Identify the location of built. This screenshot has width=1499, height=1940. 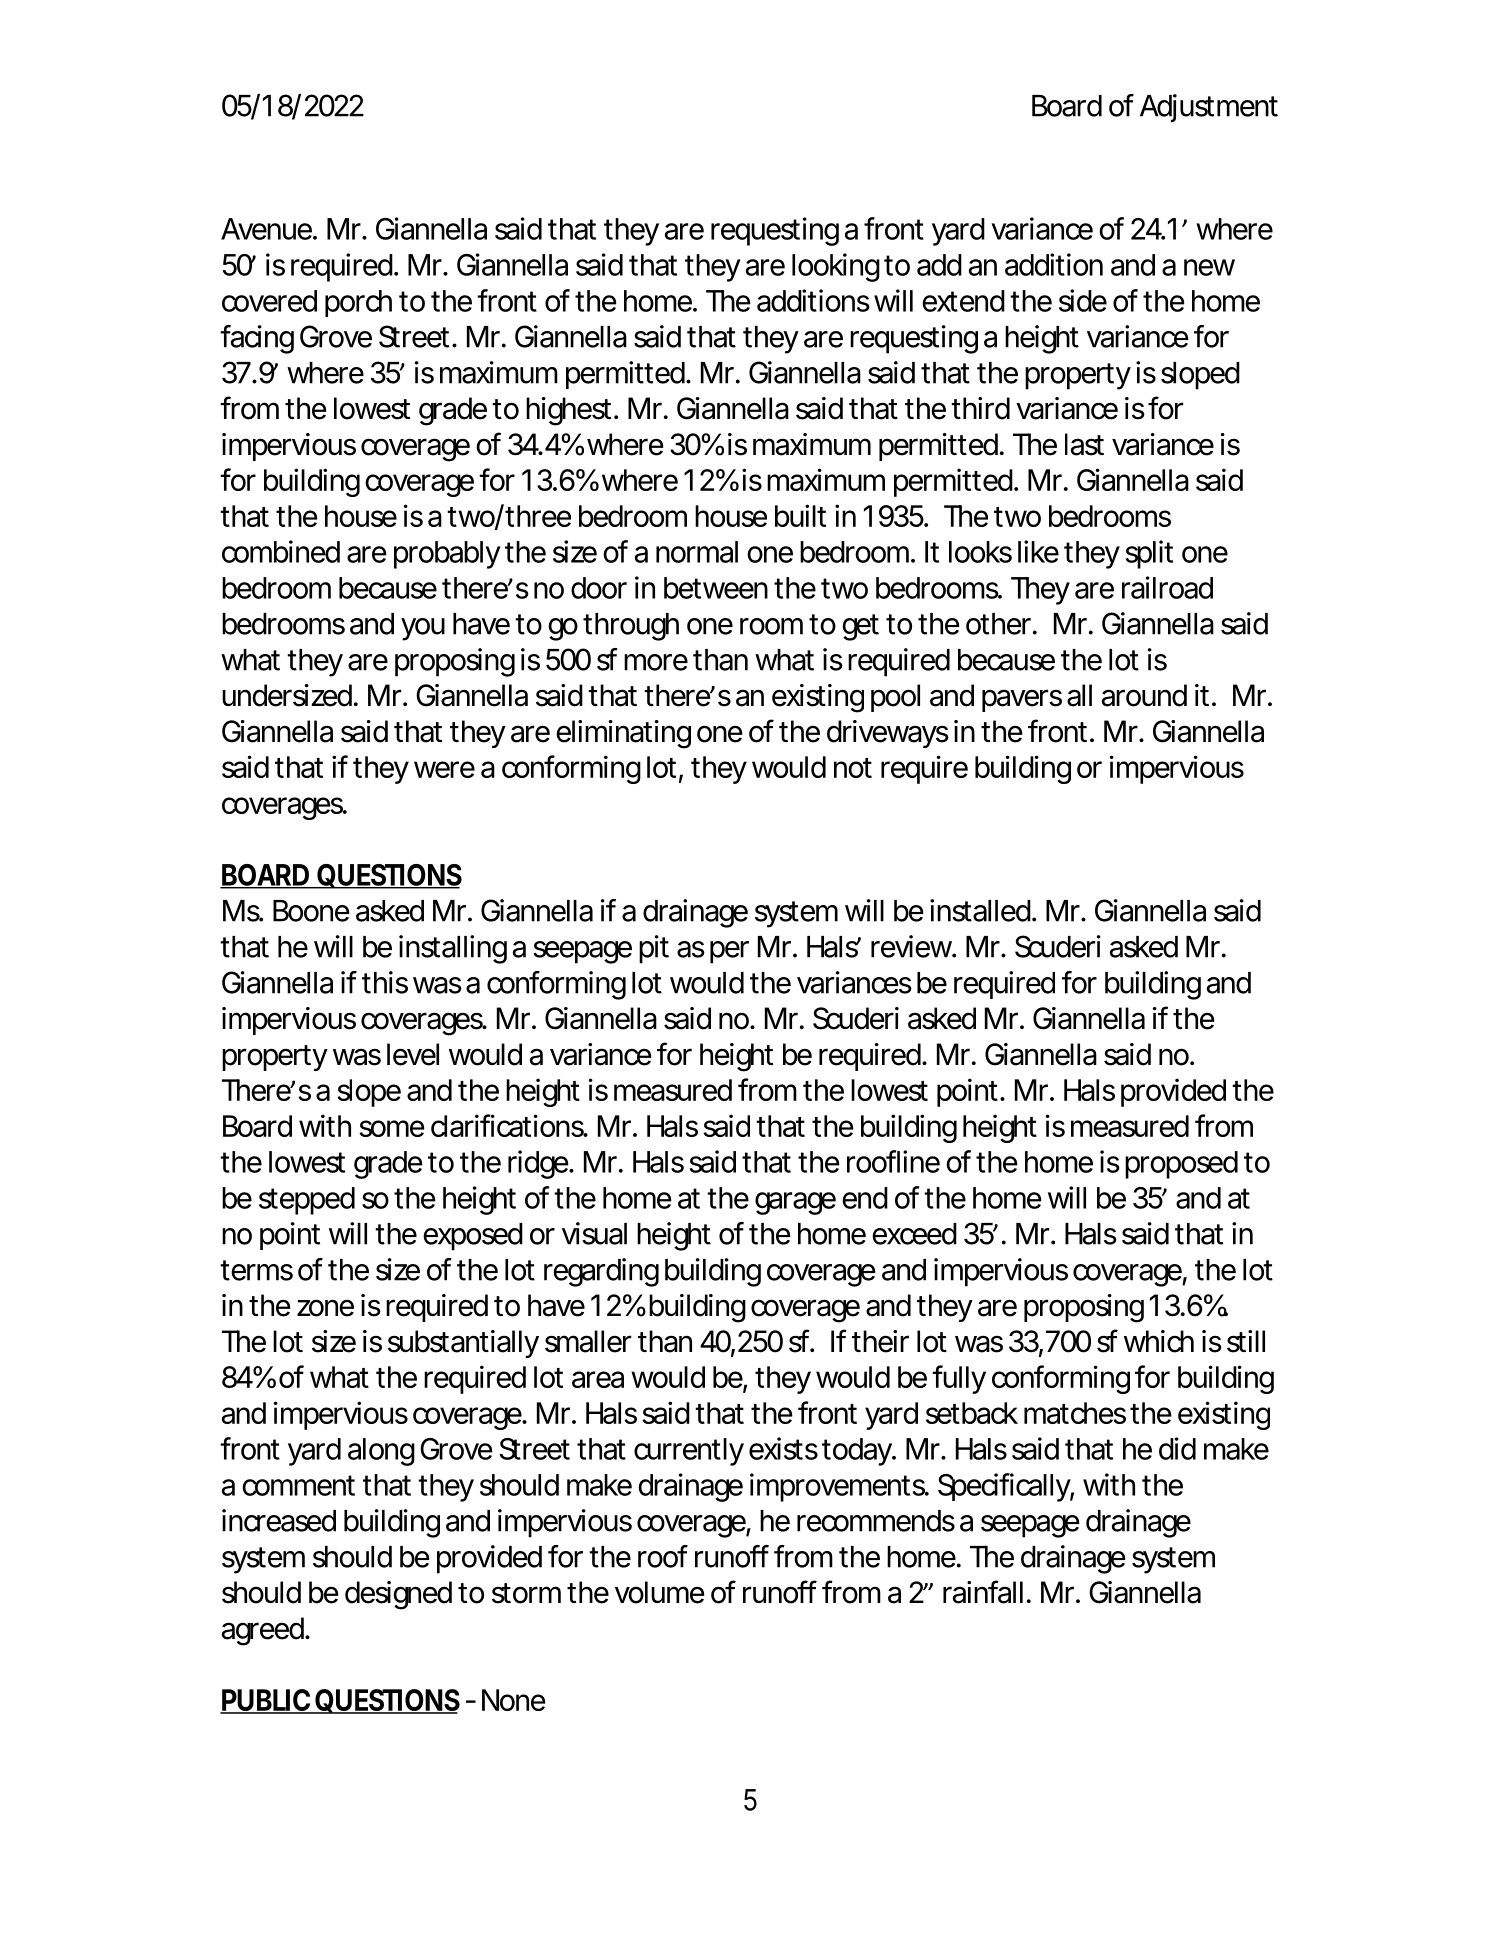
(800, 515).
